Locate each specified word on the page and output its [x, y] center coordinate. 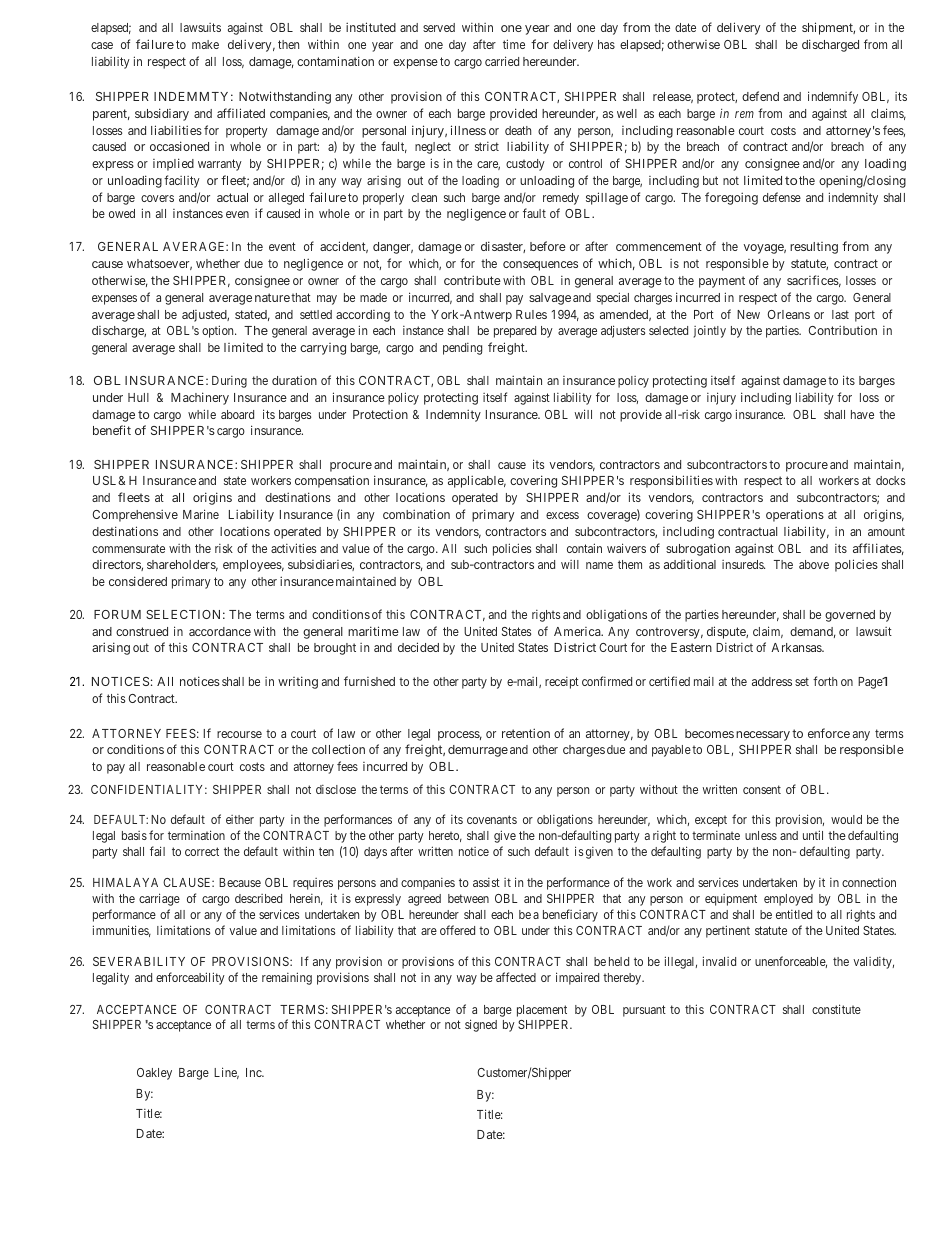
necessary [763, 736]
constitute [836, 1009]
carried [502, 61]
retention [526, 733]
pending [462, 349]
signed [481, 1025]
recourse [239, 734]
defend [760, 96]
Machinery [200, 398]
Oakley [154, 1074]
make [205, 44]
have [862, 414]
